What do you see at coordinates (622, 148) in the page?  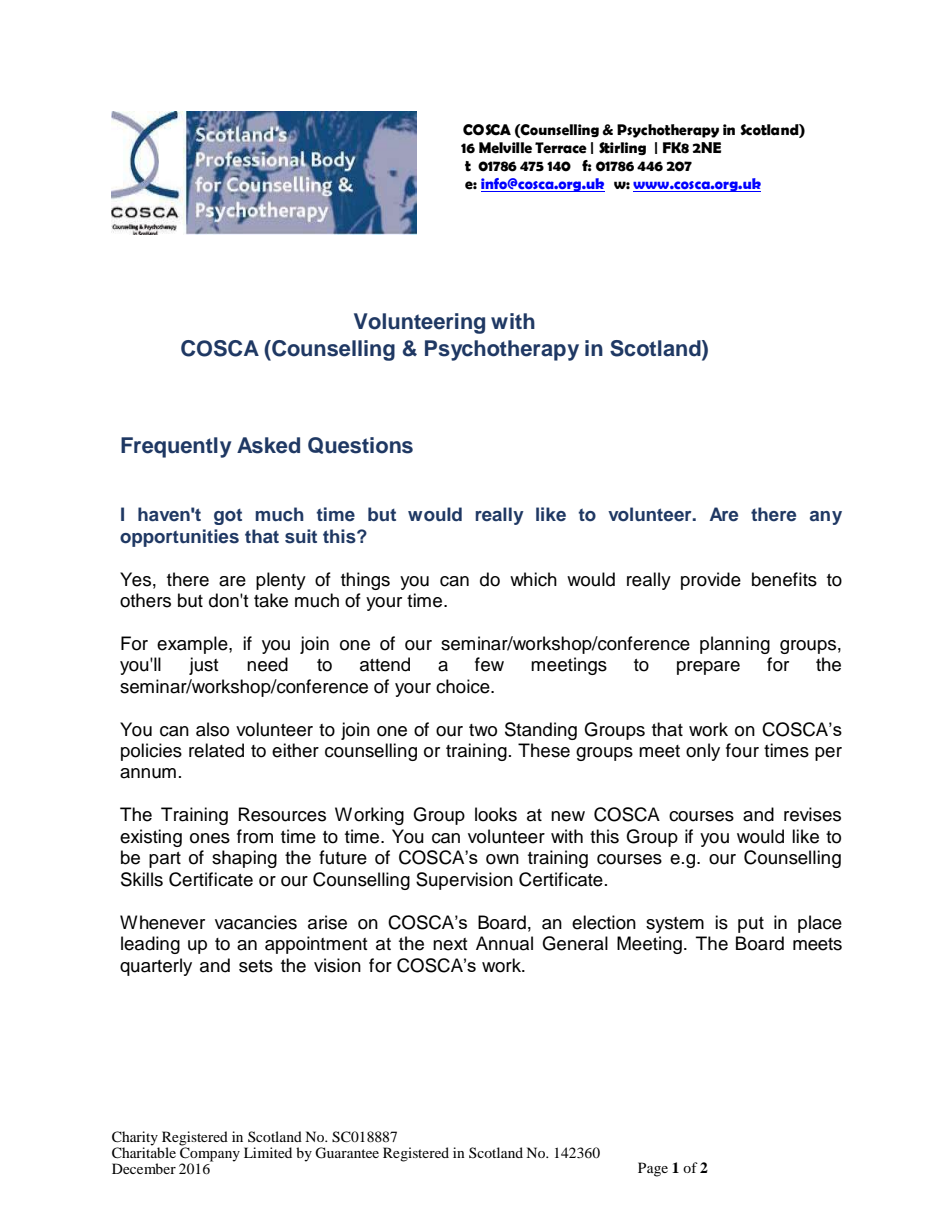 I see `Stirling` at bounding box center [622, 148].
